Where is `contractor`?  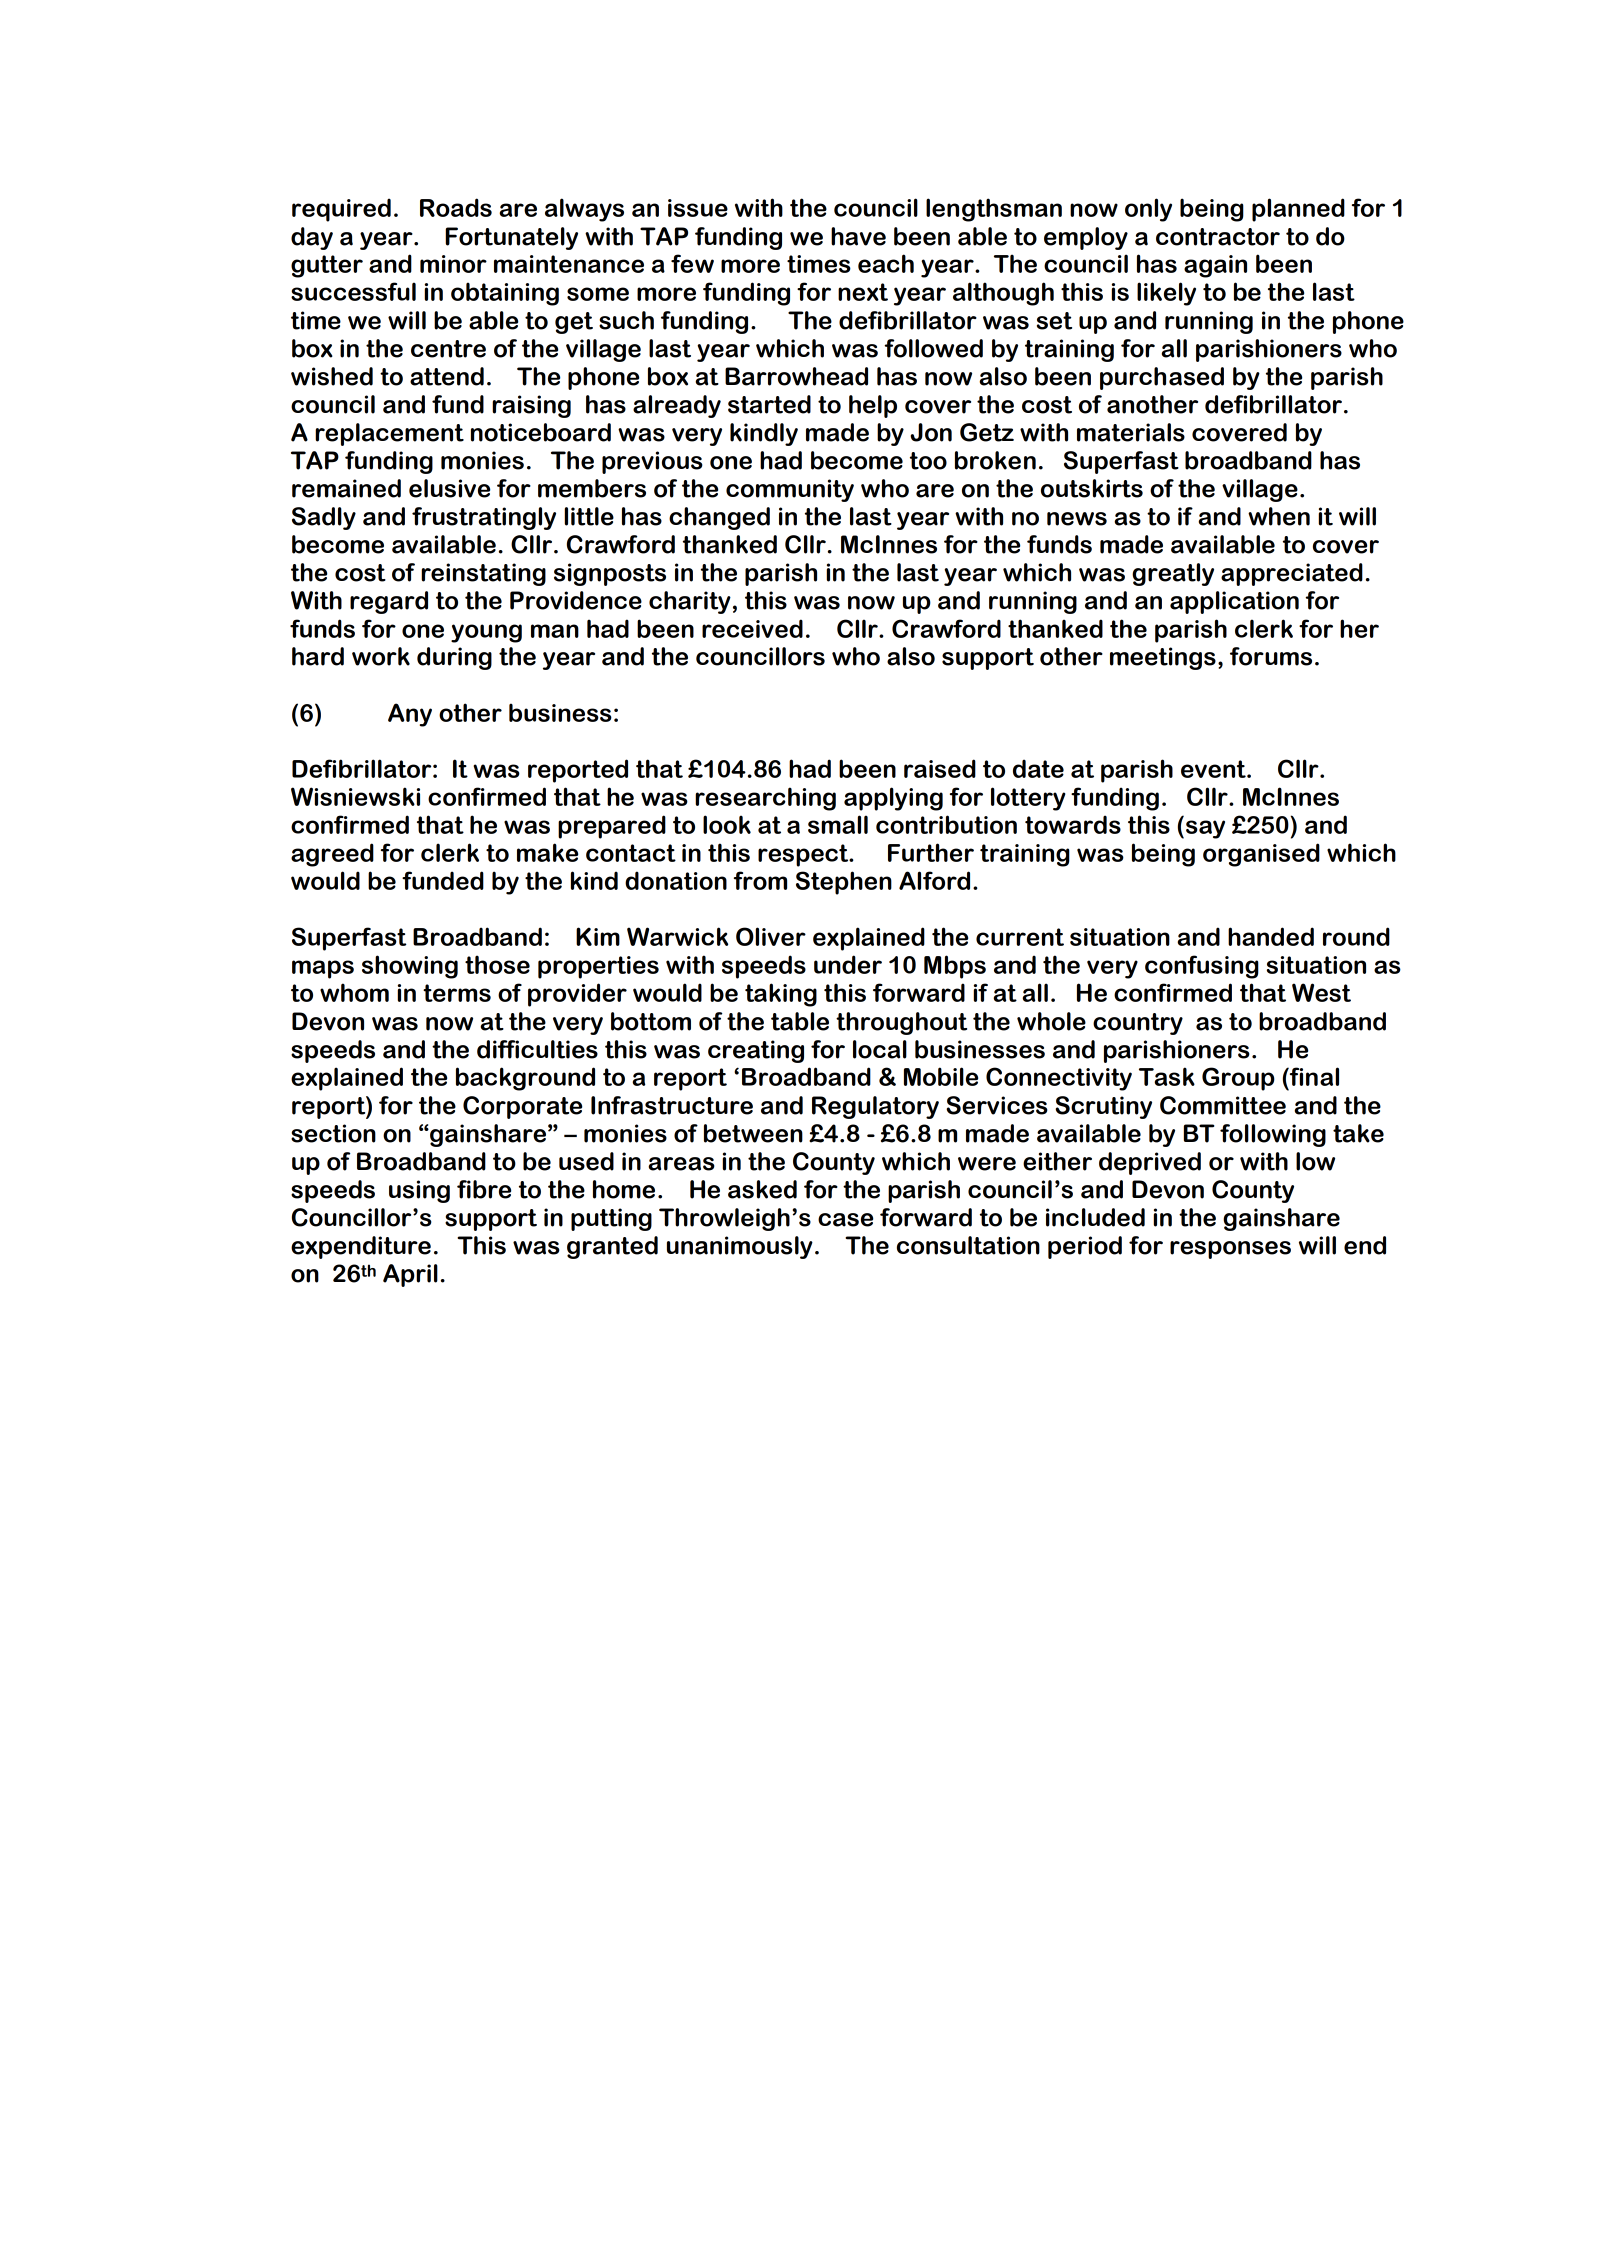 contractor is located at coordinates (1218, 237).
